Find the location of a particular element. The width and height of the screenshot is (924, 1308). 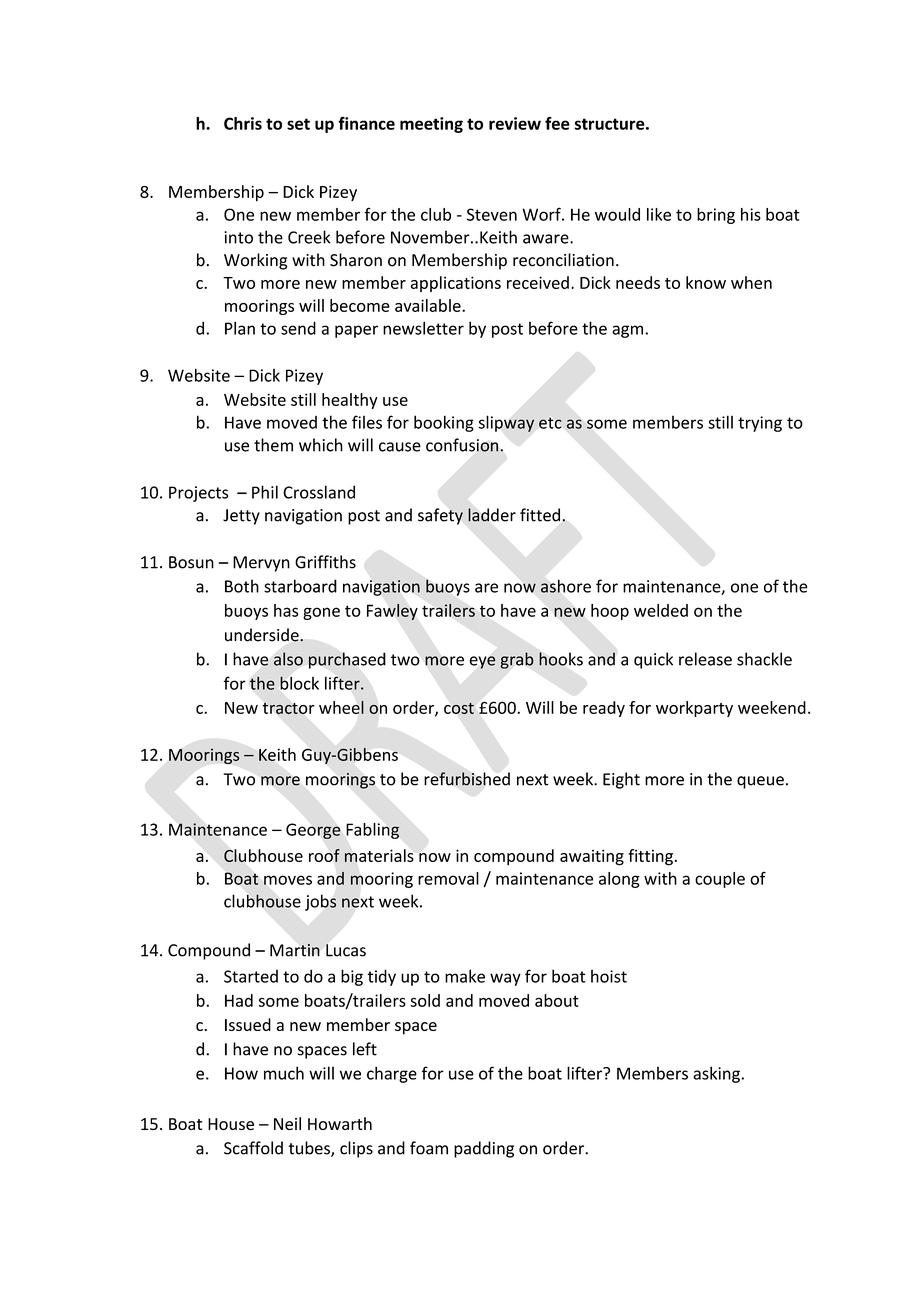

eye is located at coordinates (482, 662).
